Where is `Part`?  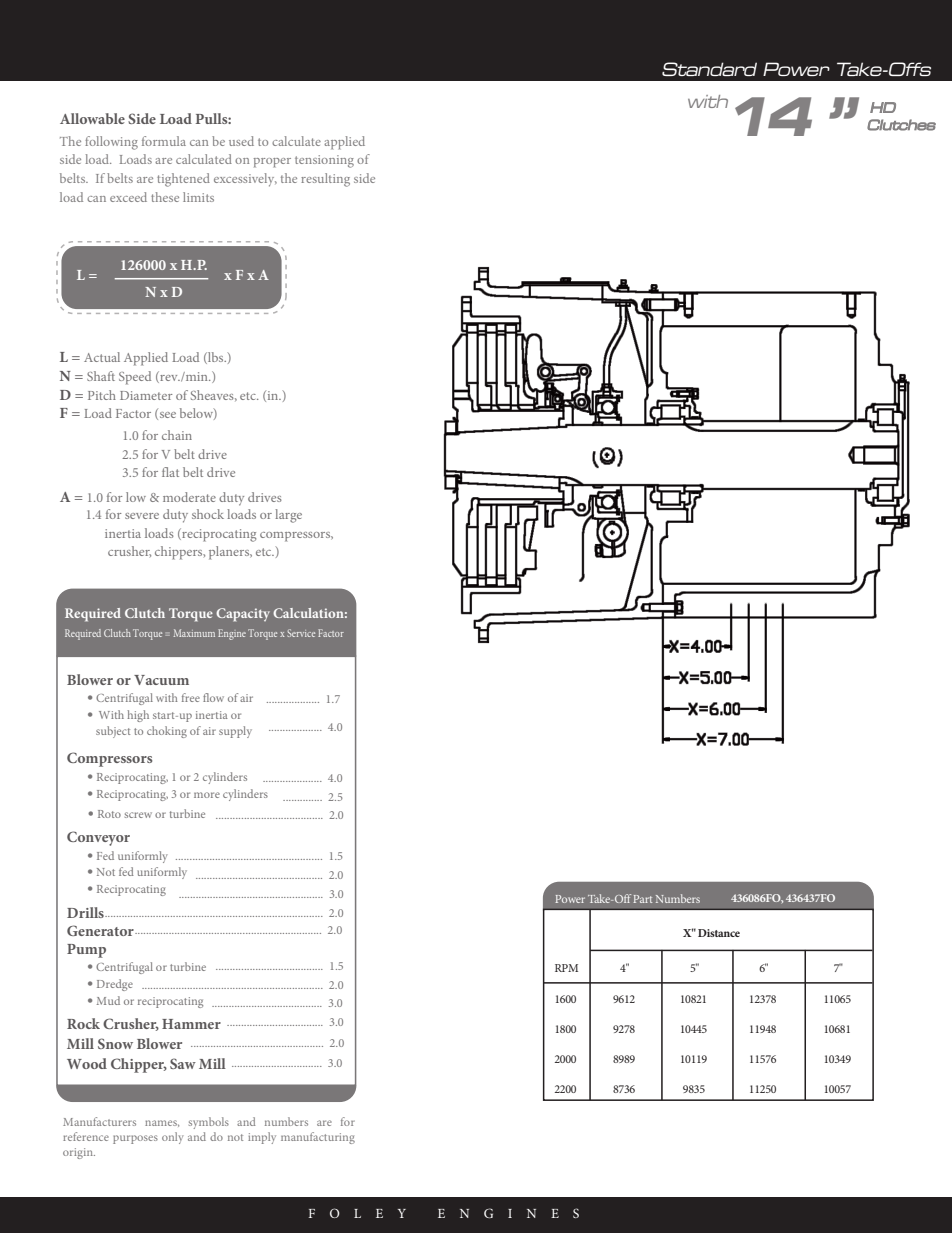 Part is located at coordinates (642, 899).
